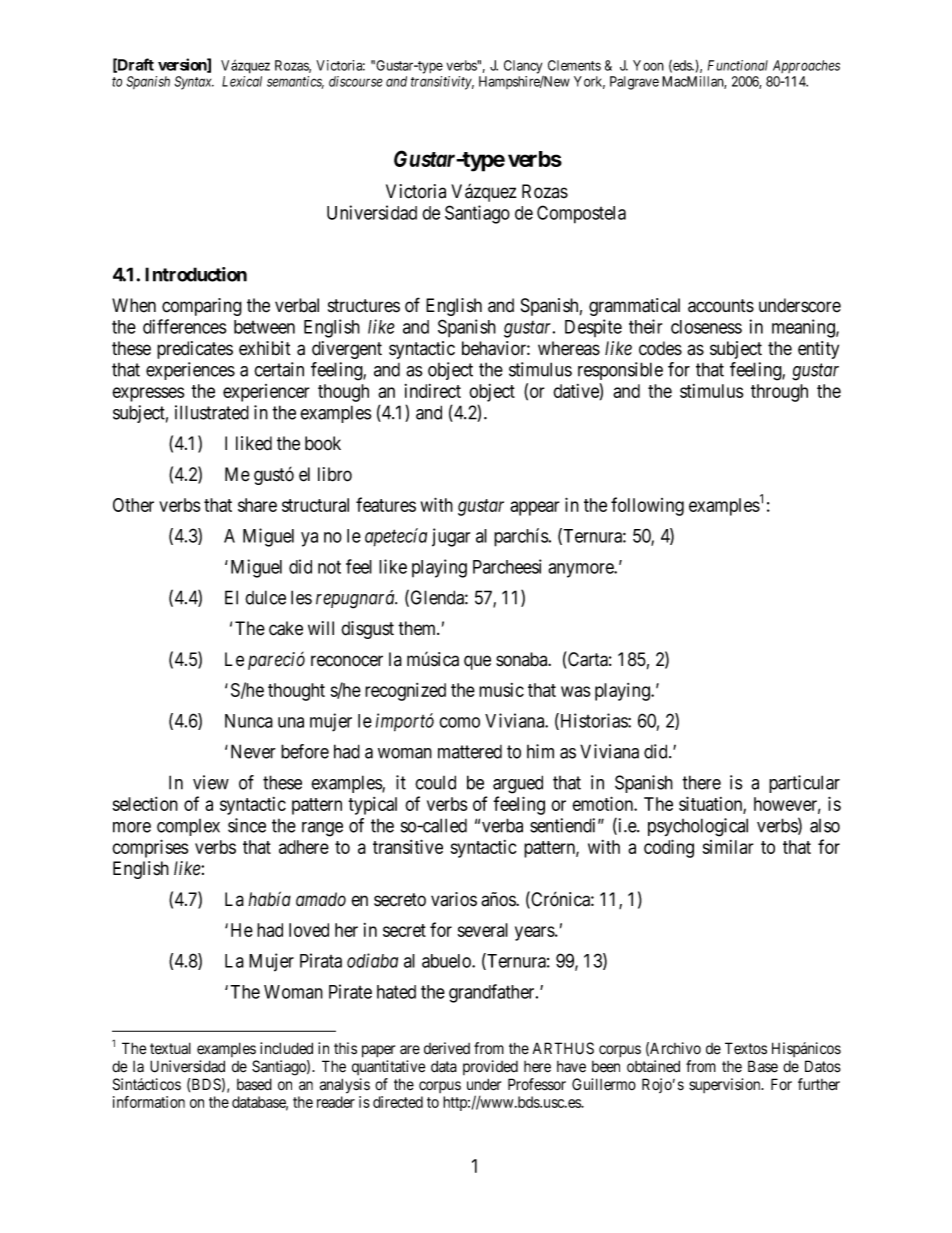  Describe the element at coordinates (364, 306) in the document. I see `structures` at that location.
